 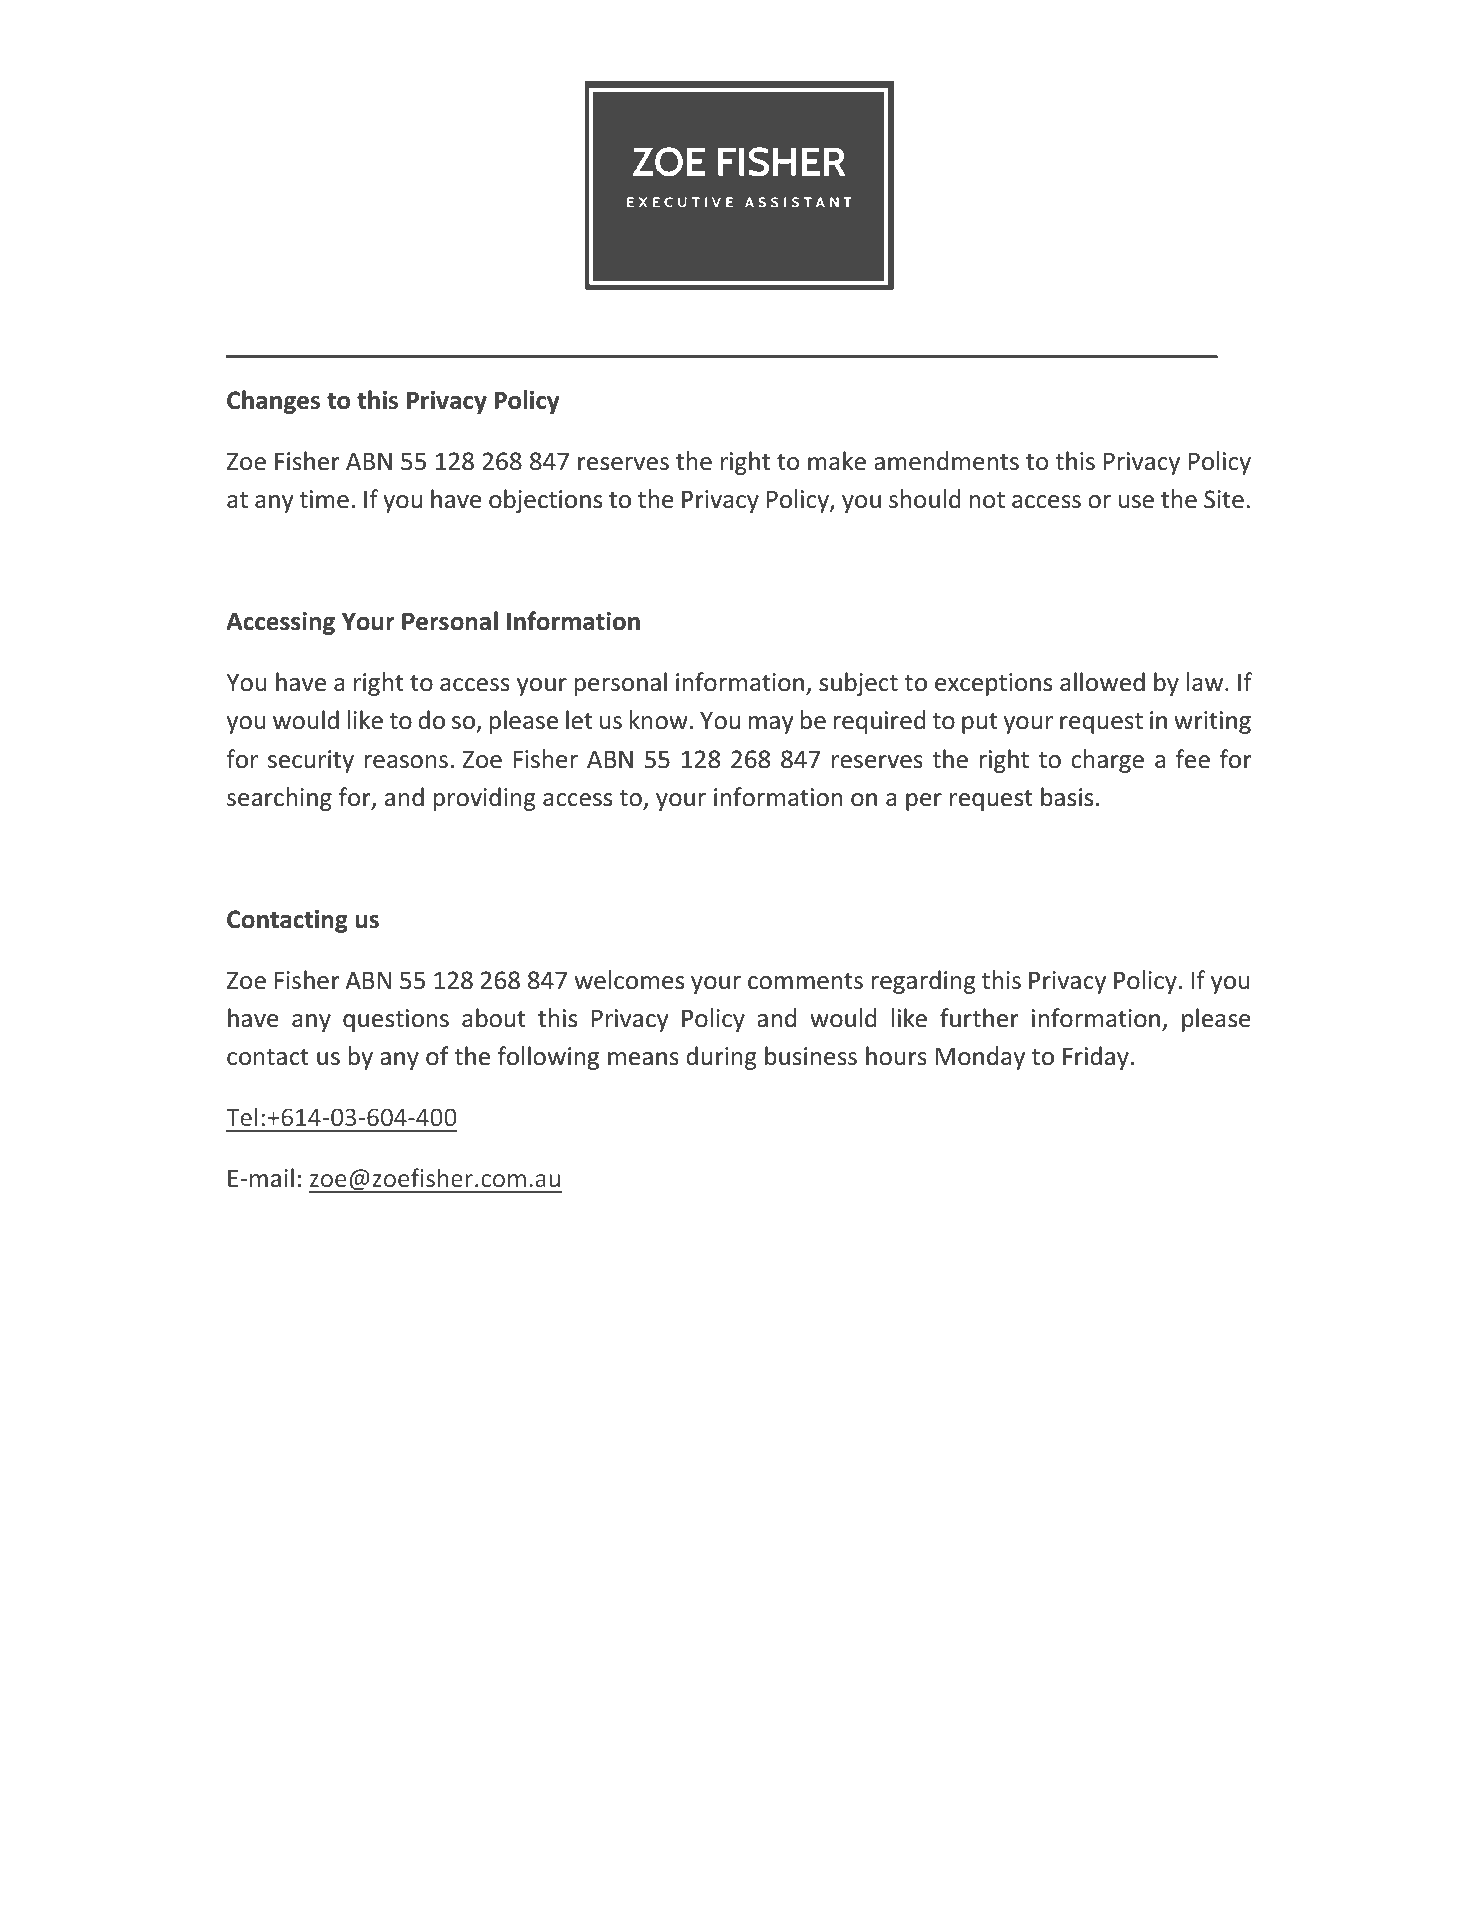 What do you see at coordinates (273, 402) in the page?
I see `Changes` at bounding box center [273, 402].
